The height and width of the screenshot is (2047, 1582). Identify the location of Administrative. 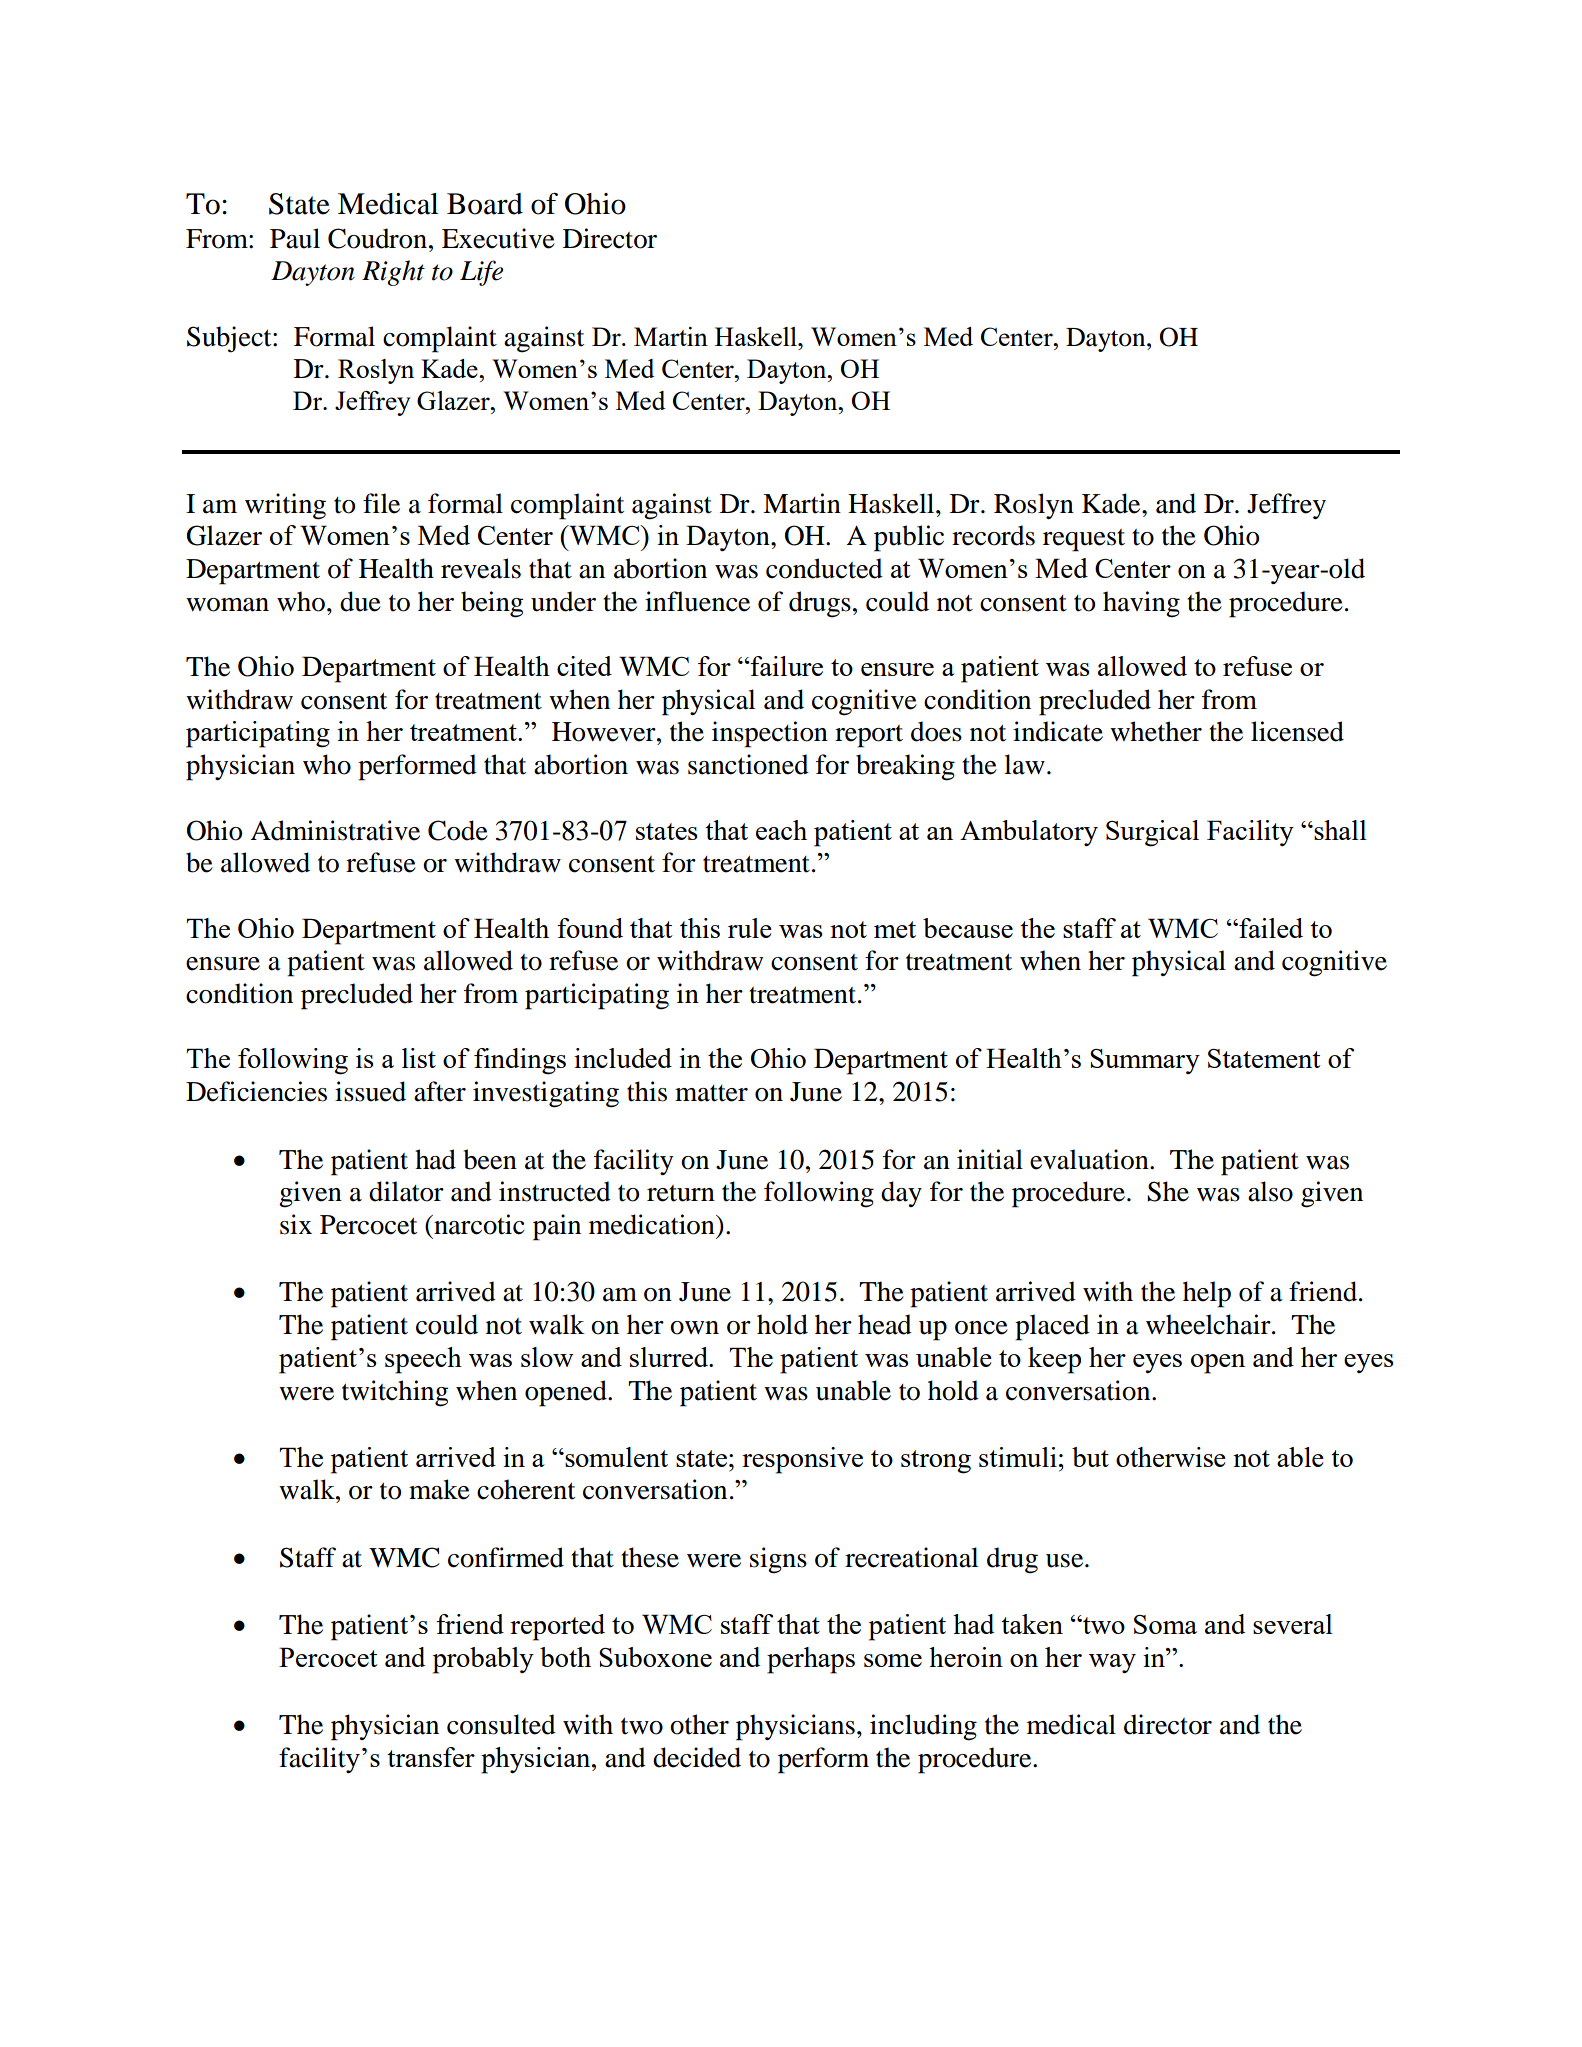
(335, 830).
